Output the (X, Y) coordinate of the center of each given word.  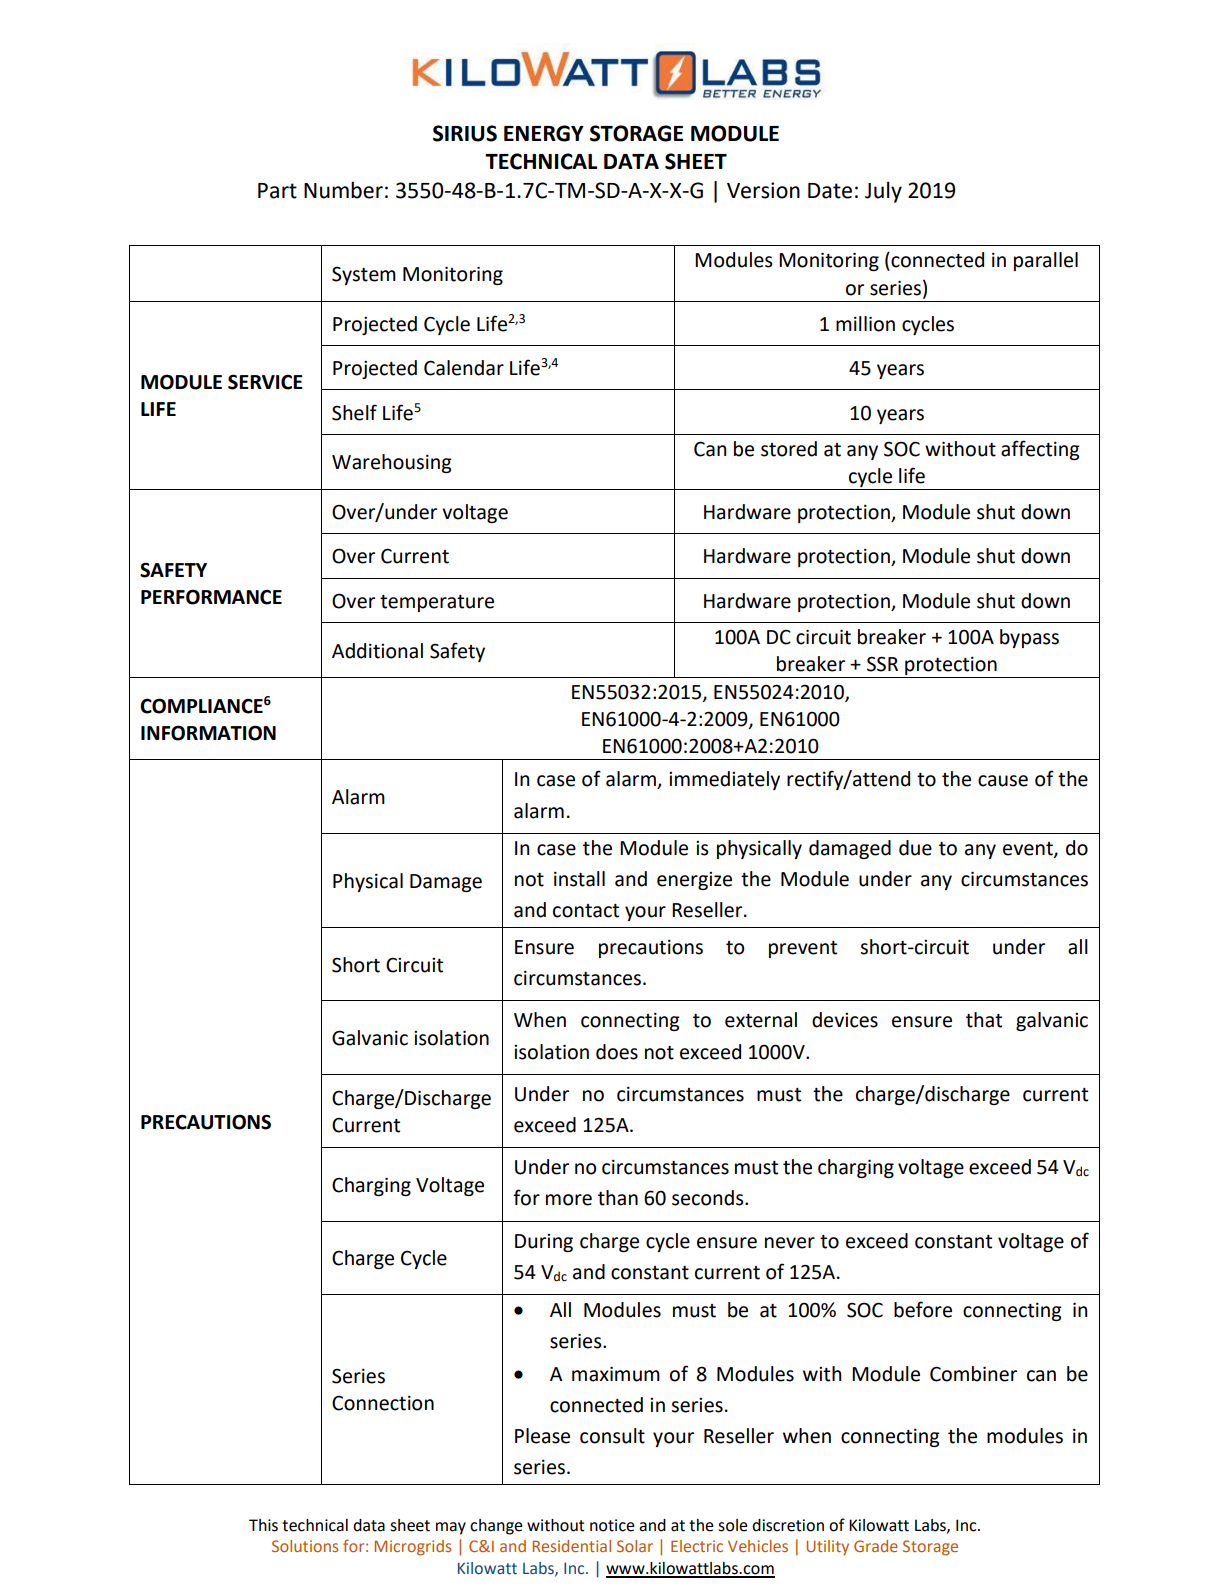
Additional (377, 651)
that (984, 1020)
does (617, 1052)
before (923, 1309)
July (883, 192)
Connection (383, 1403)
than (618, 1198)
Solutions (305, 1546)
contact (586, 911)
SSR (882, 664)
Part (277, 191)
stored (789, 449)
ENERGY (544, 133)
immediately (724, 780)
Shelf (354, 412)
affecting (1040, 450)
